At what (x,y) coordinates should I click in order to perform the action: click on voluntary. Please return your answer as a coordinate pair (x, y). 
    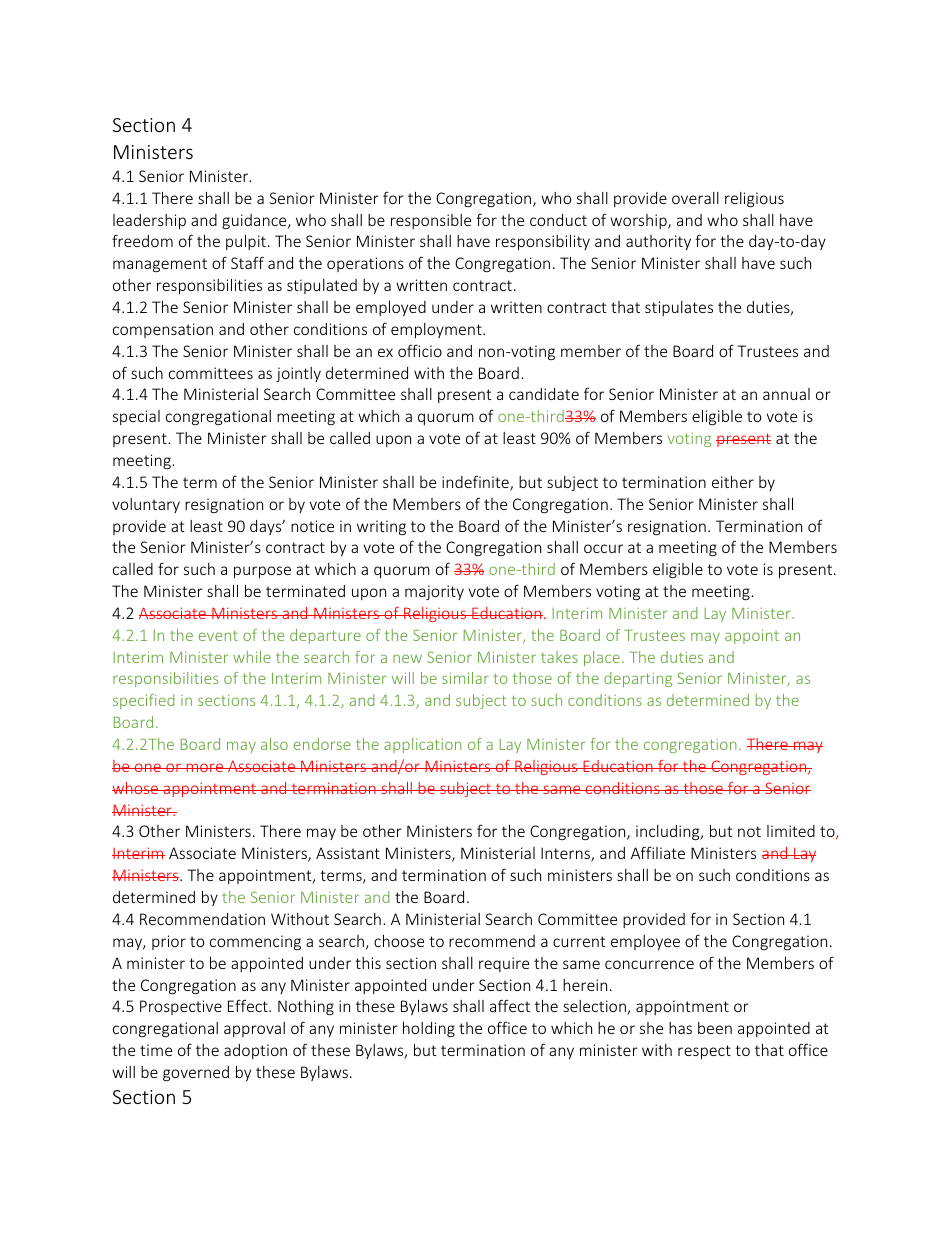
    Looking at the image, I should click on (146, 505).
